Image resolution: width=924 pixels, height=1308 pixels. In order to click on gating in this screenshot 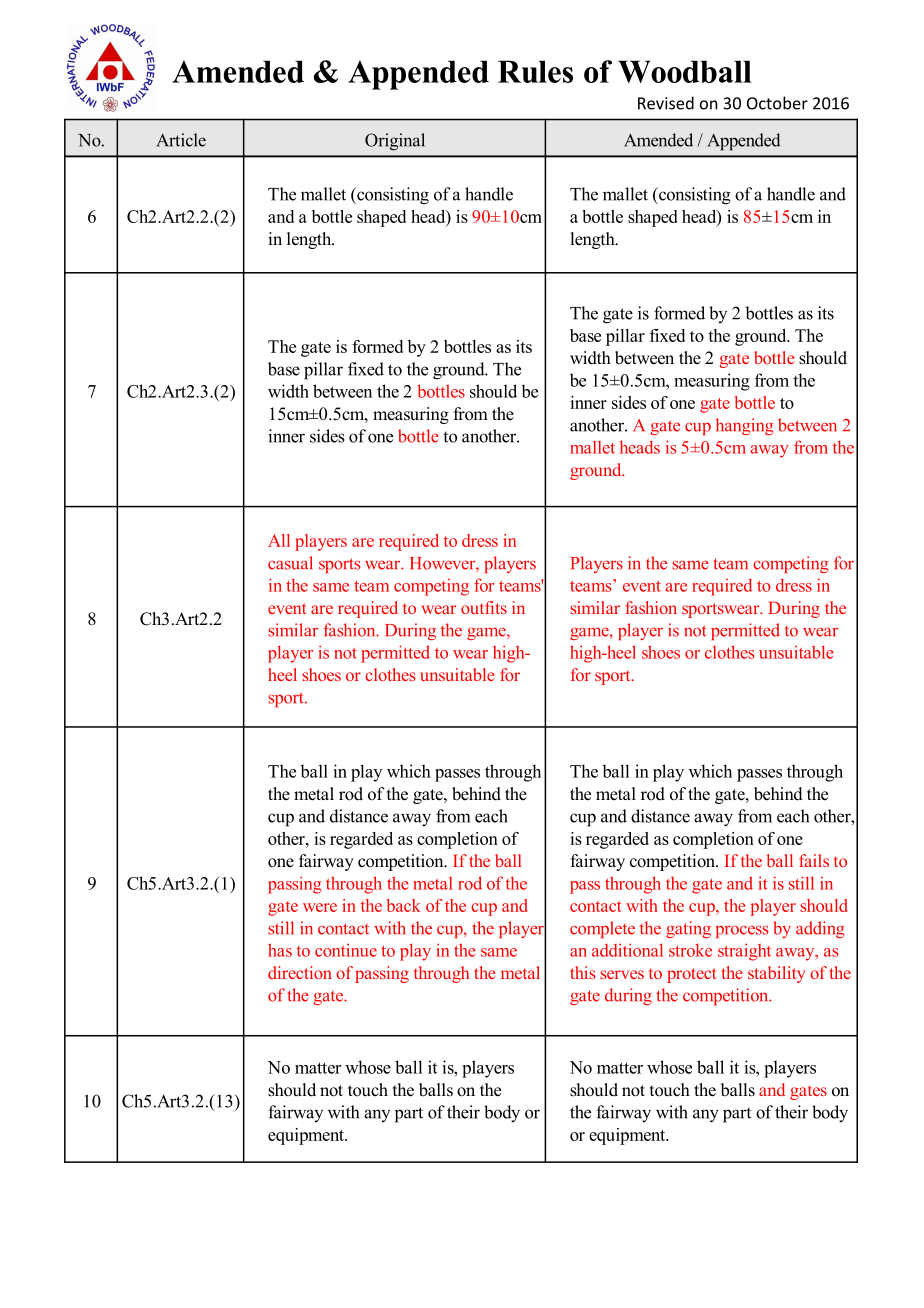, I will do `click(688, 929)`.
